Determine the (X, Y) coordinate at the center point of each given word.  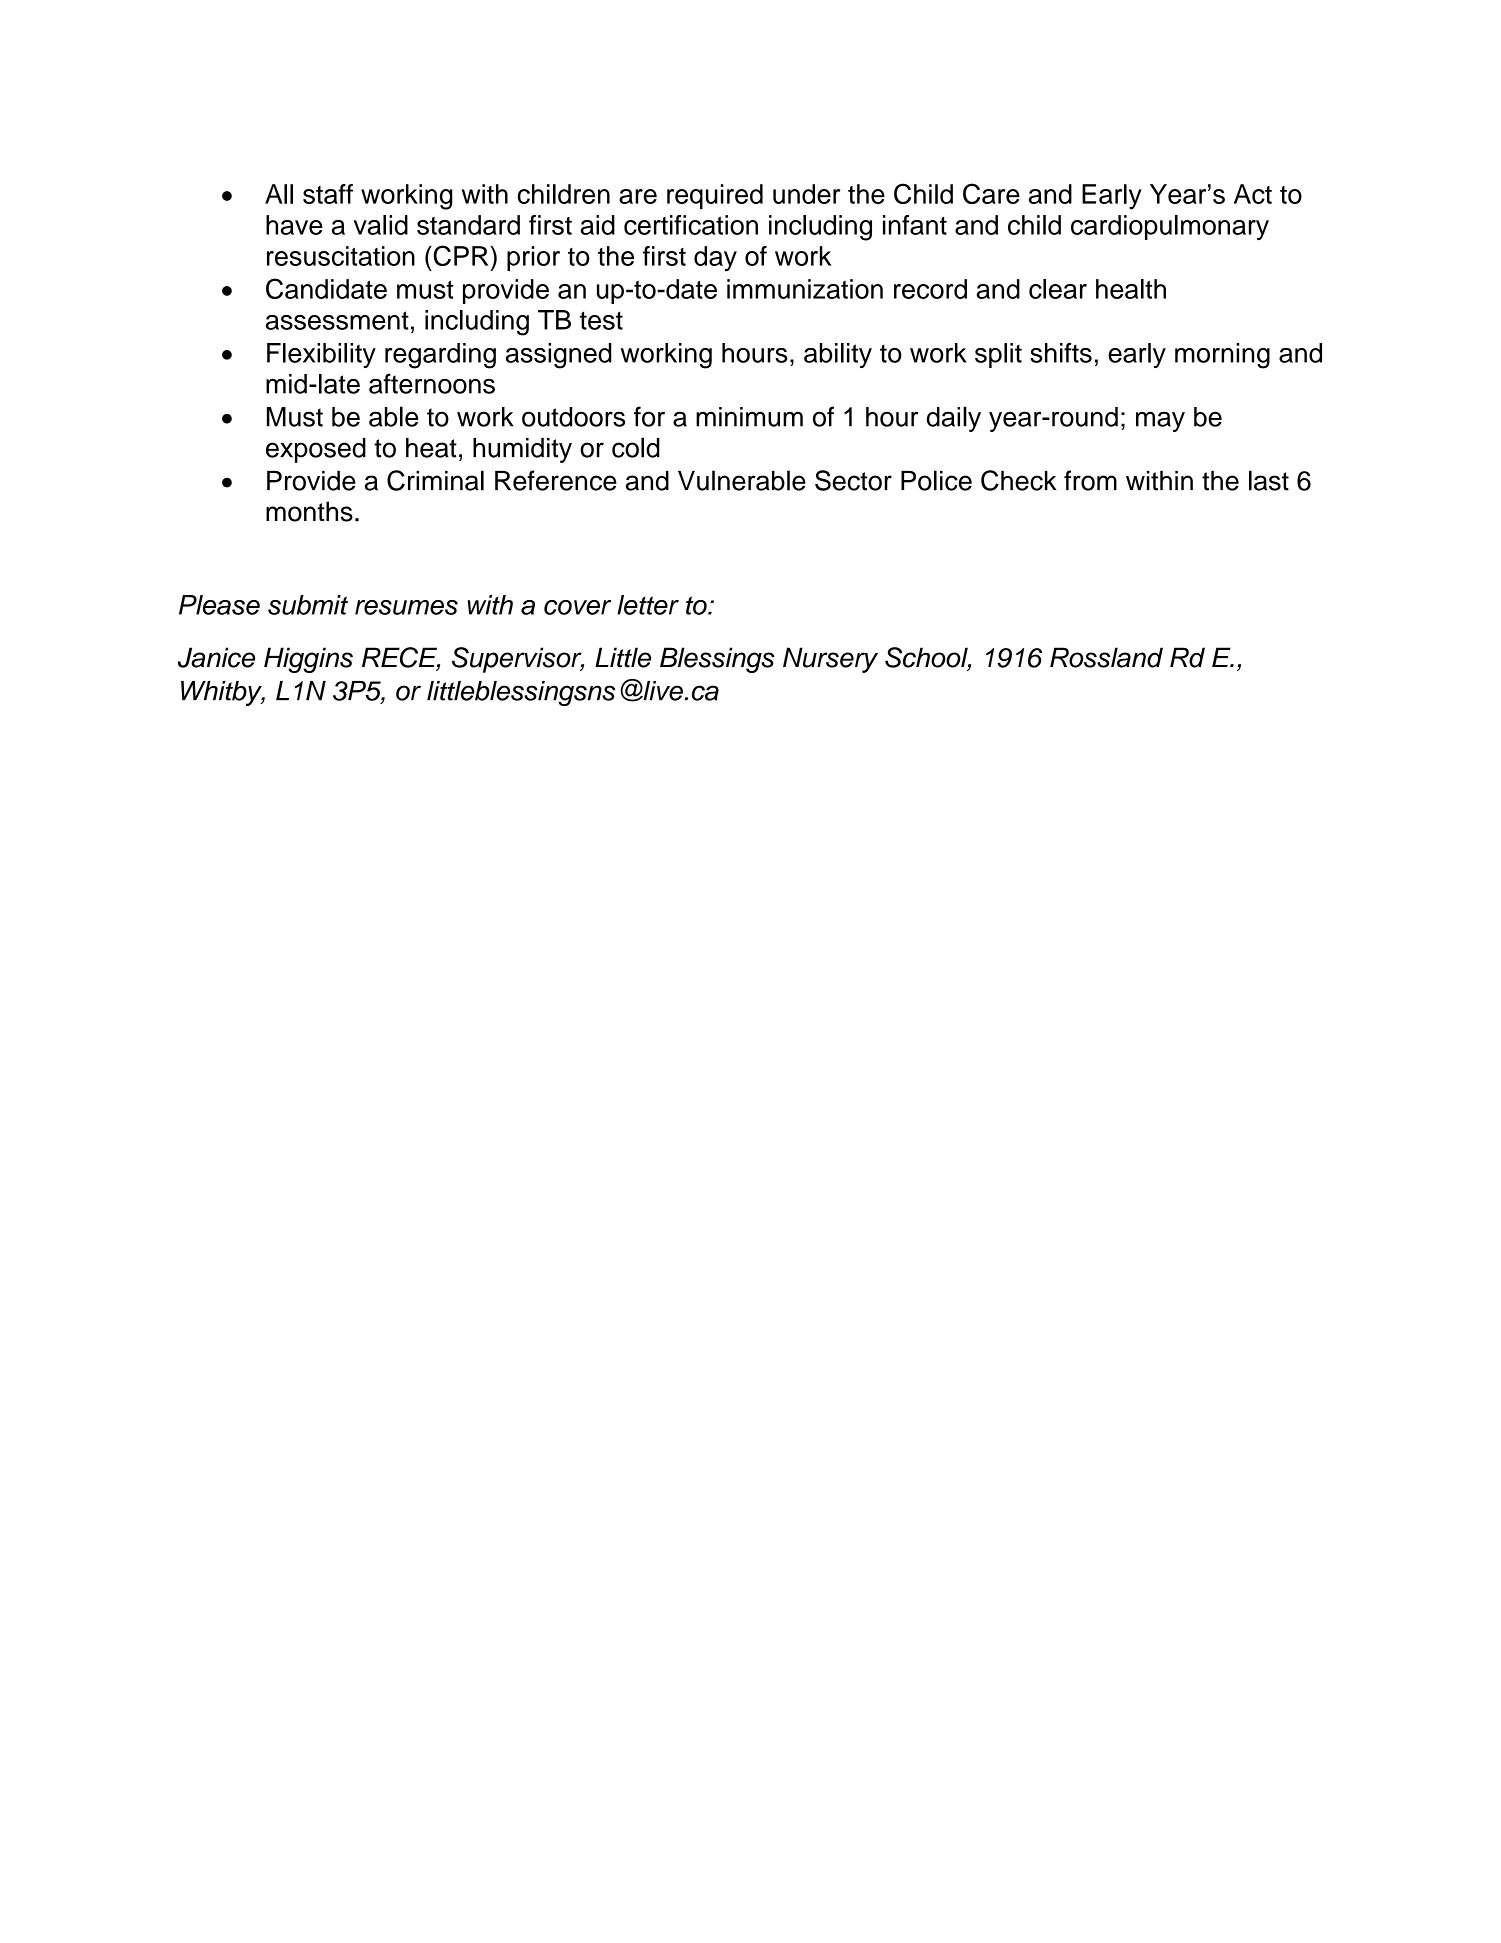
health (1131, 289)
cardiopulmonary (1170, 228)
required (715, 196)
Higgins (308, 660)
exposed (316, 450)
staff (328, 194)
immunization (805, 289)
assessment (337, 320)
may (1160, 421)
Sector (853, 480)
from (1090, 480)
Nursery (830, 660)
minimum (749, 417)
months (309, 511)
